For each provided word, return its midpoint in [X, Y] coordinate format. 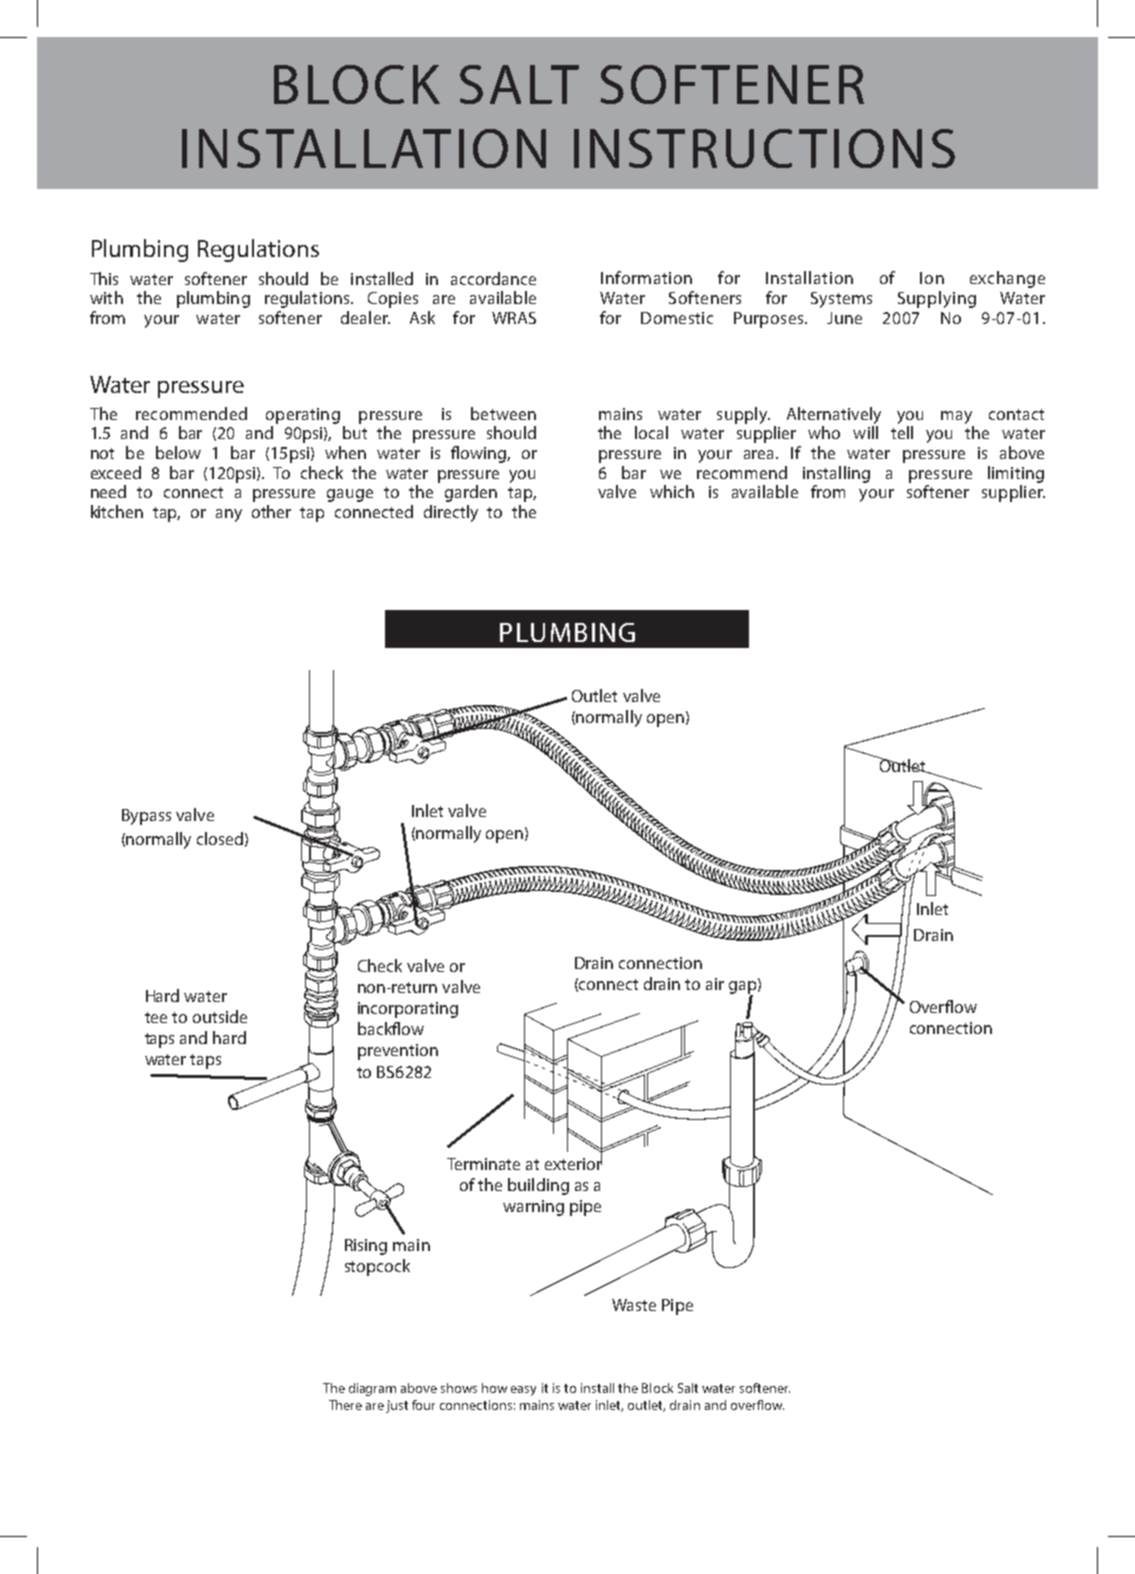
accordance [493, 278]
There [345, 1405]
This [104, 278]
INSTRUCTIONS [764, 148]
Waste [634, 1305]
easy [523, 1391]
